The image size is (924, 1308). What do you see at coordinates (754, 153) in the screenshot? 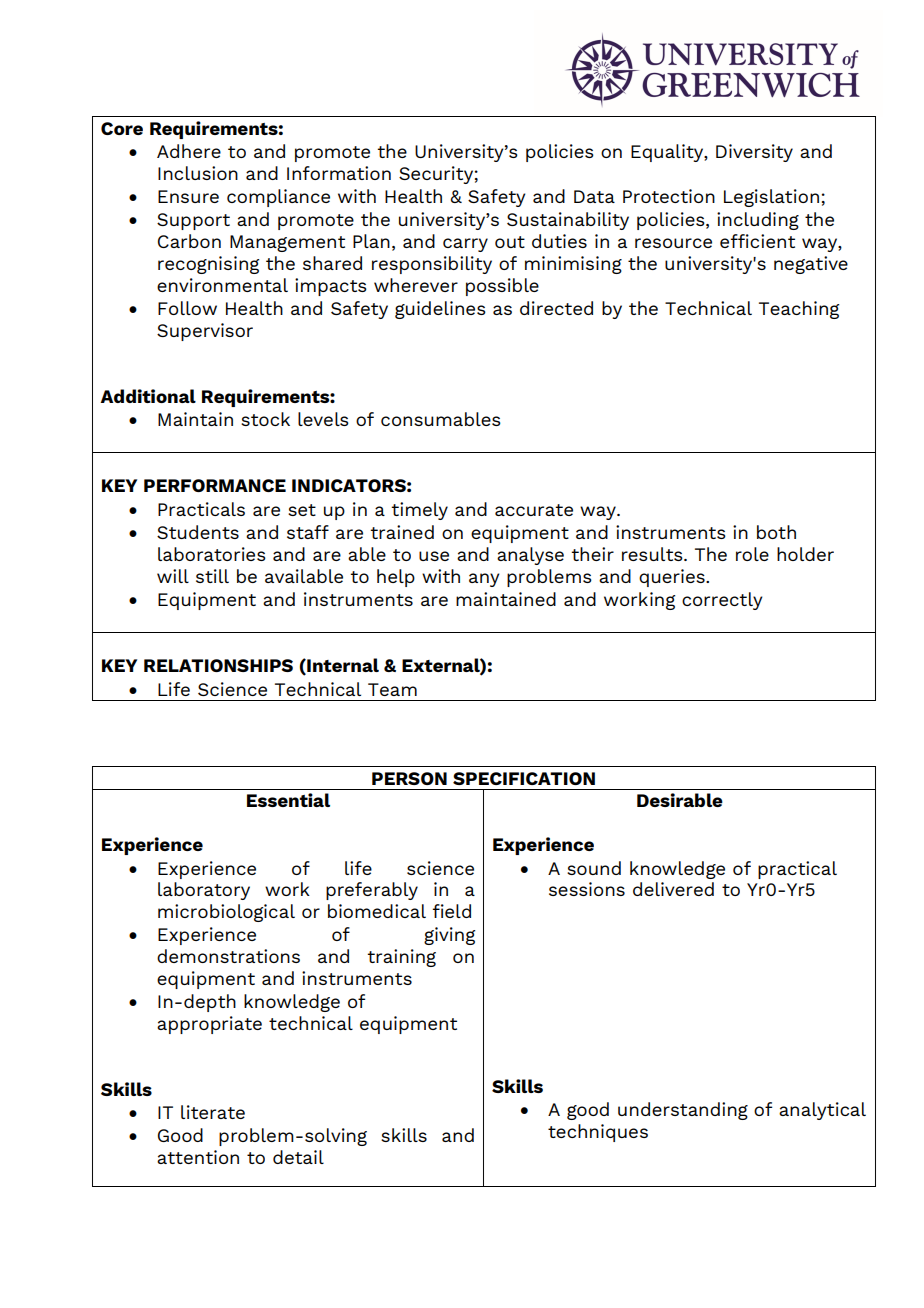
I see `Diversity` at bounding box center [754, 153].
